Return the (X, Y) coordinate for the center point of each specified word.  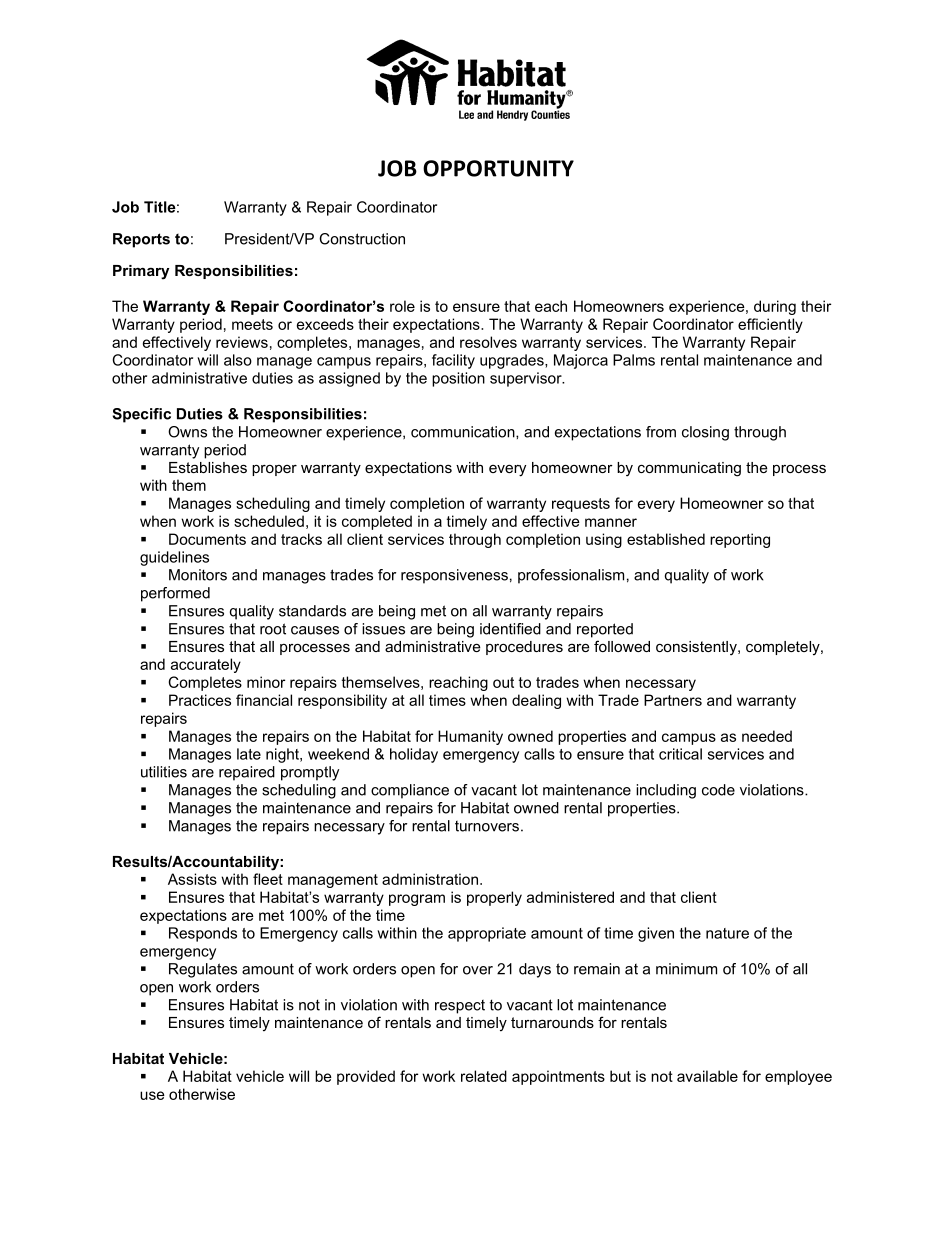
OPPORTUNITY (498, 168)
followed (622, 646)
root (273, 629)
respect (460, 1007)
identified (510, 629)
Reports (141, 240)
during (775, 307)
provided (366, 1077)
